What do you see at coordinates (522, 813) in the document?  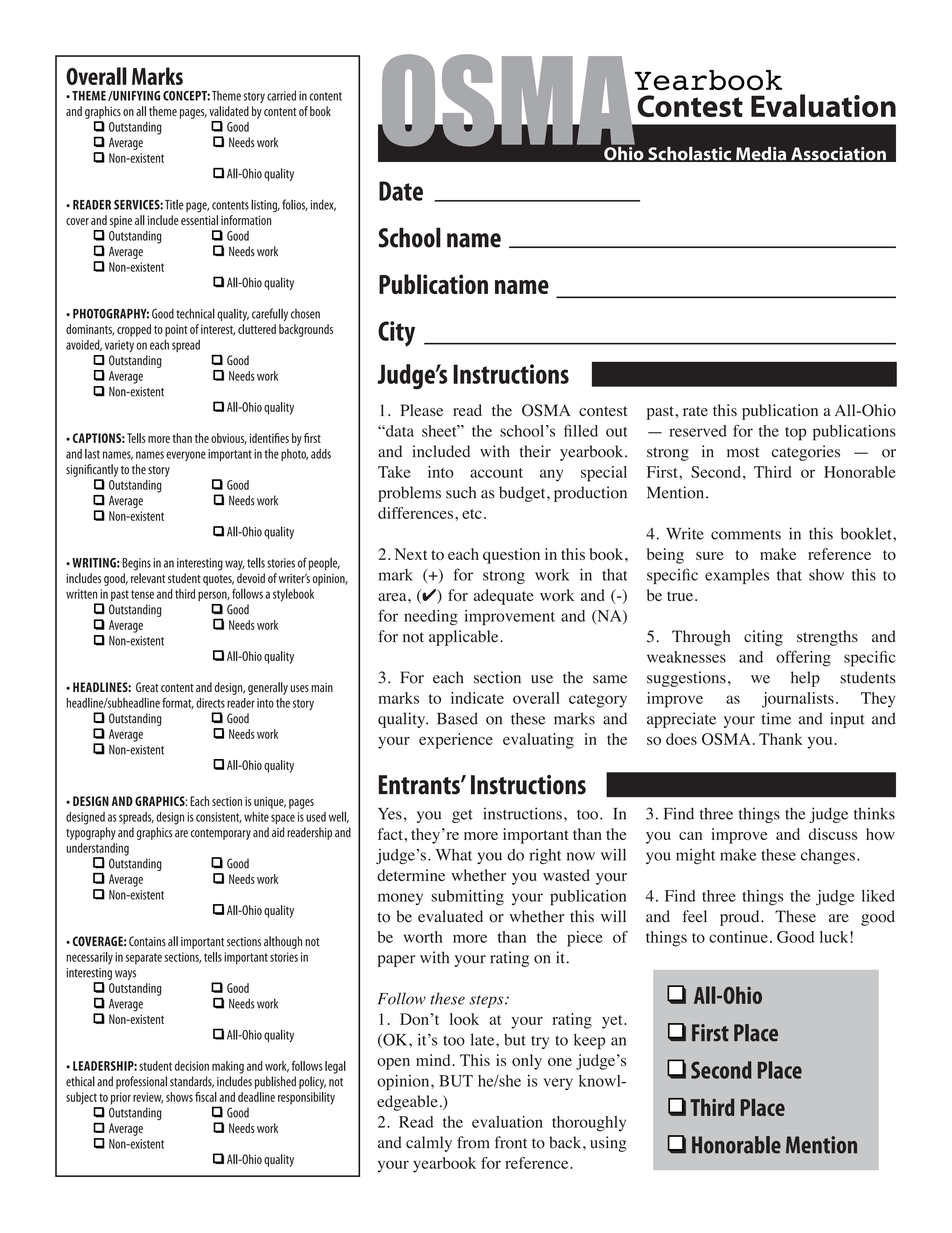 I see `instructions` at bounding box center [522, 813].
